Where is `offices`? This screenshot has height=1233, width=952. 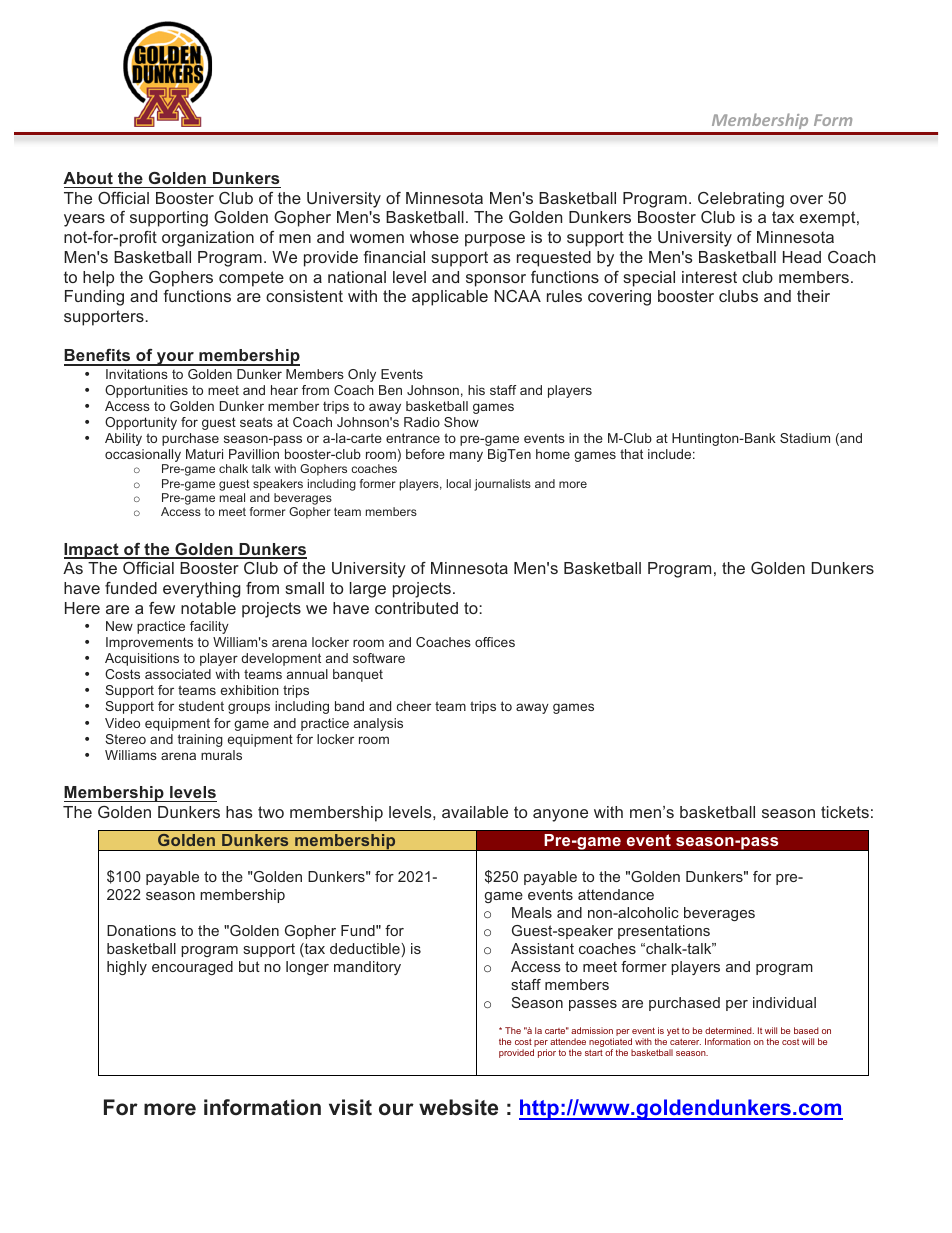
offices is located at coordinates (495, 642).
